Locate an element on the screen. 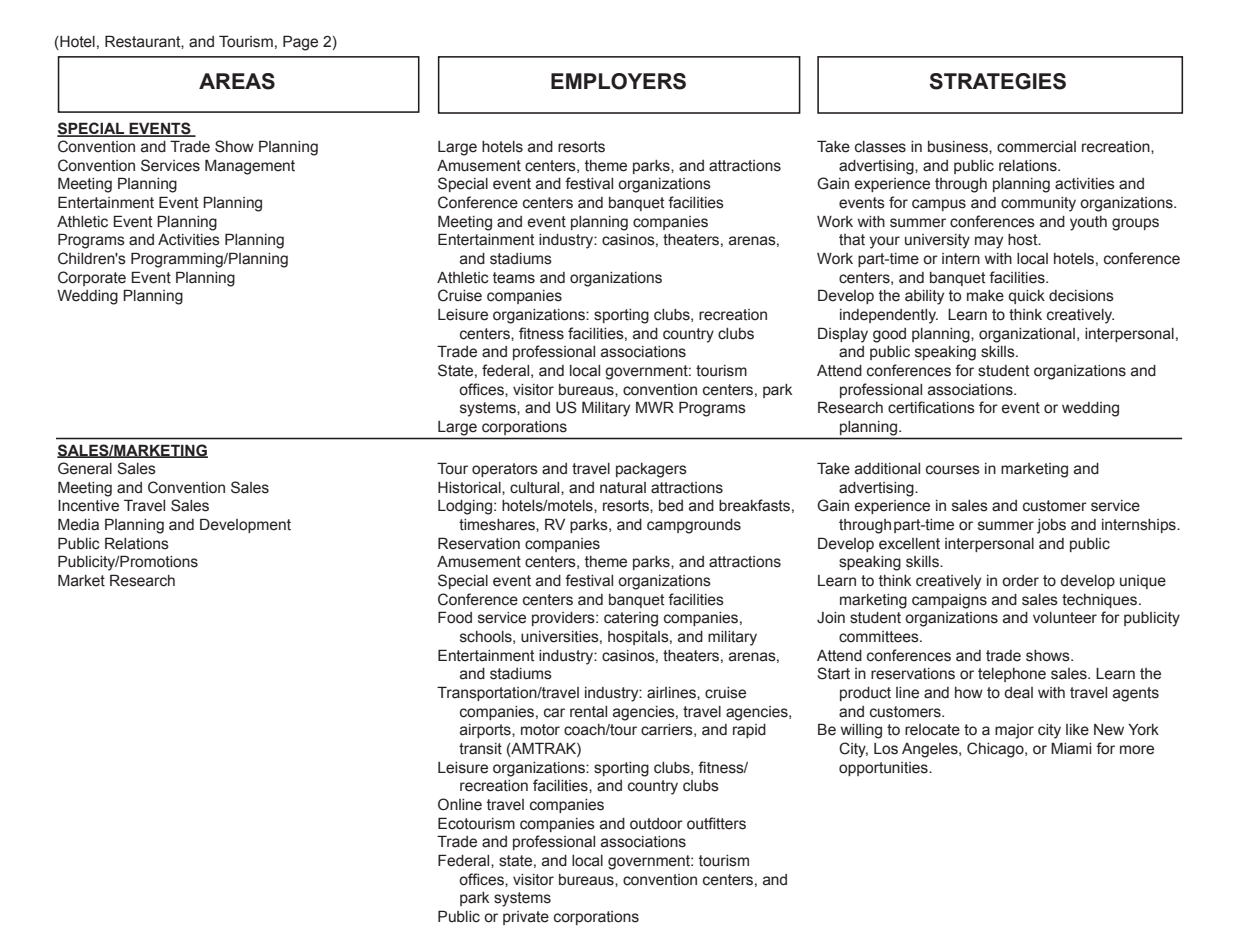  AREAS is located at coordinates (237, 81).
